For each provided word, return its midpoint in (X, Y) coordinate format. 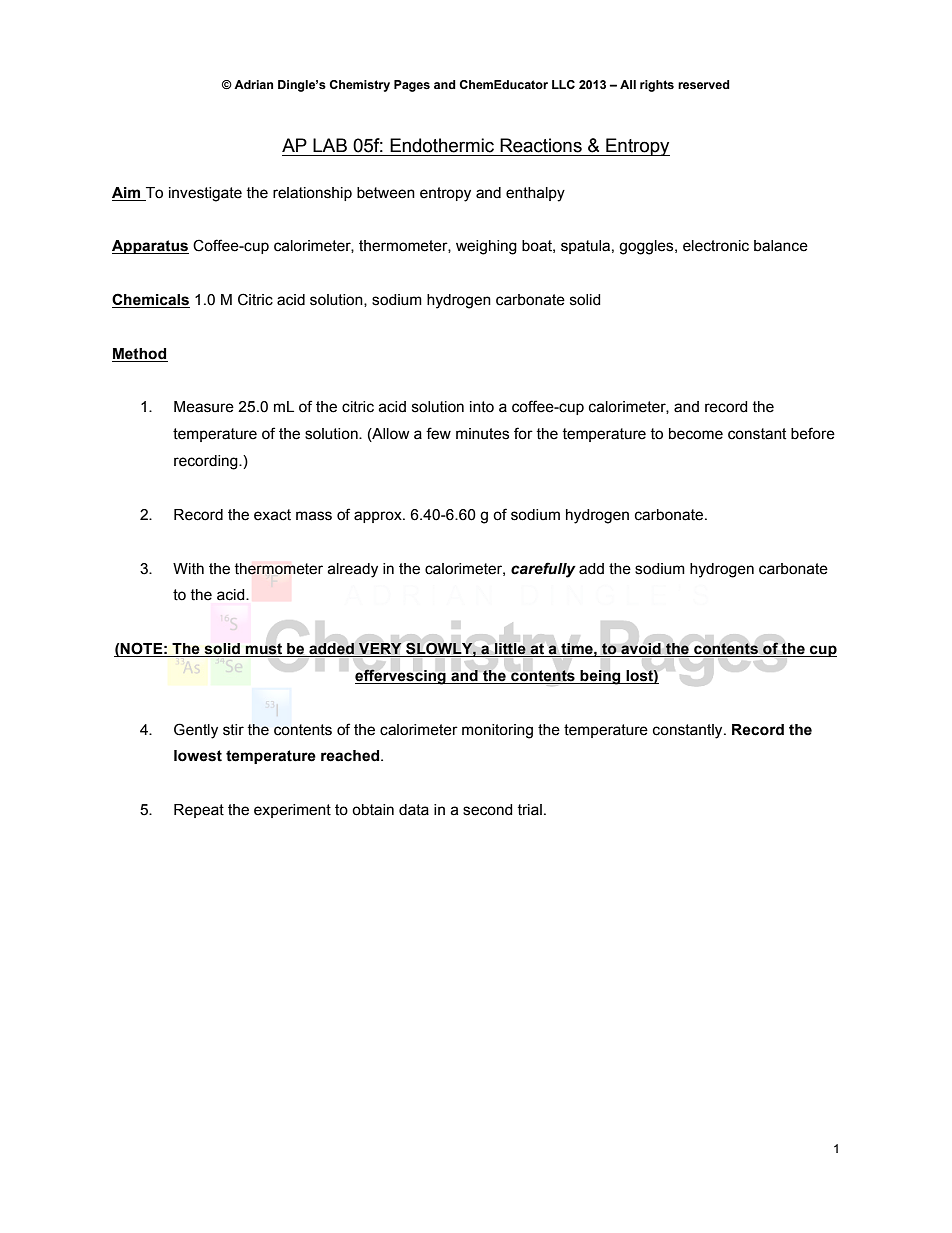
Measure (204, 407)
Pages (412, 86)
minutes (482, 434)
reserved (704, 84)
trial (529, 810)
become (696, 434)
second (488, 810)
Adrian (253, 84)
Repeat (199, 811)
